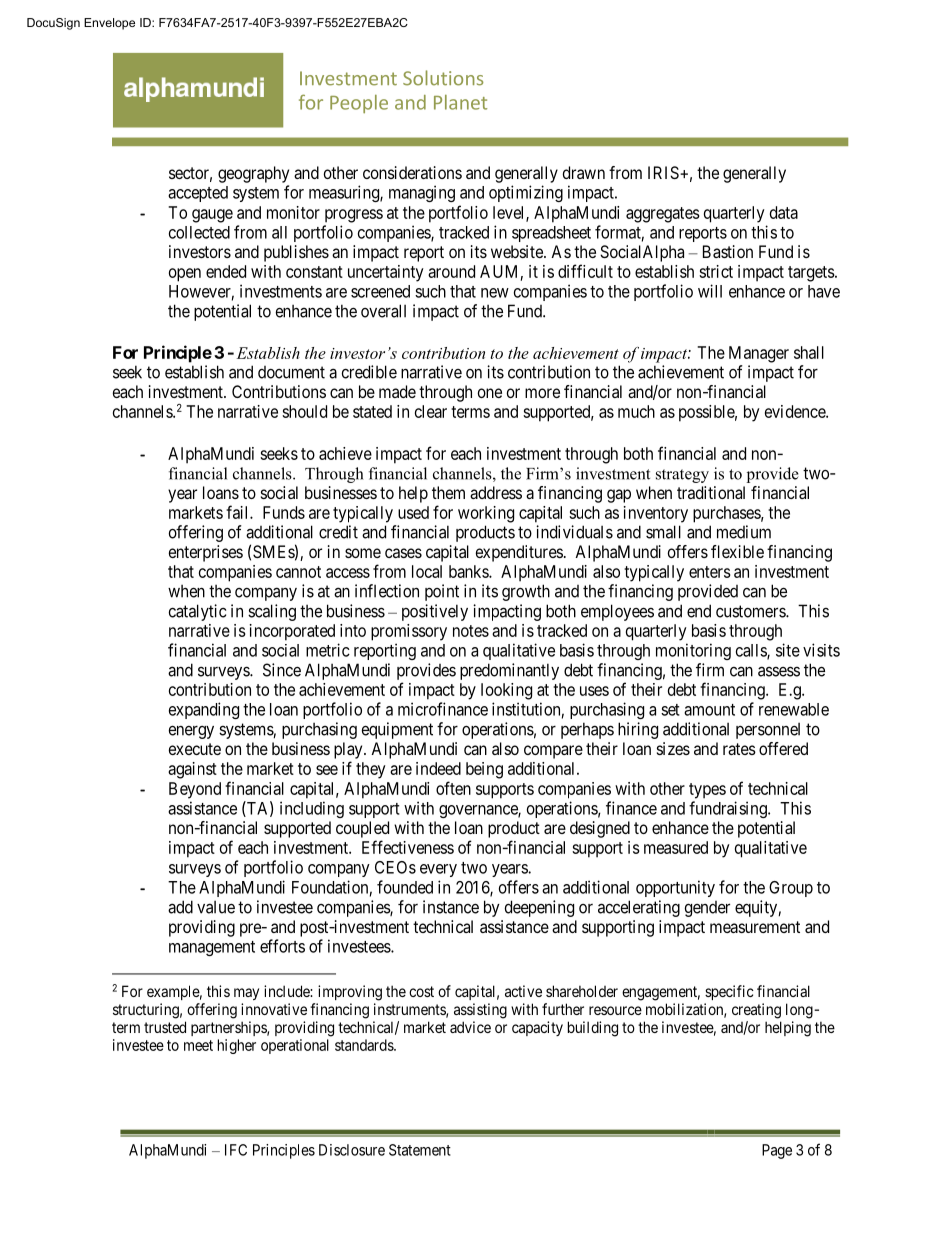 The height and width of the image is (1233, 952). I want to click on customers, so click(751, 611).
